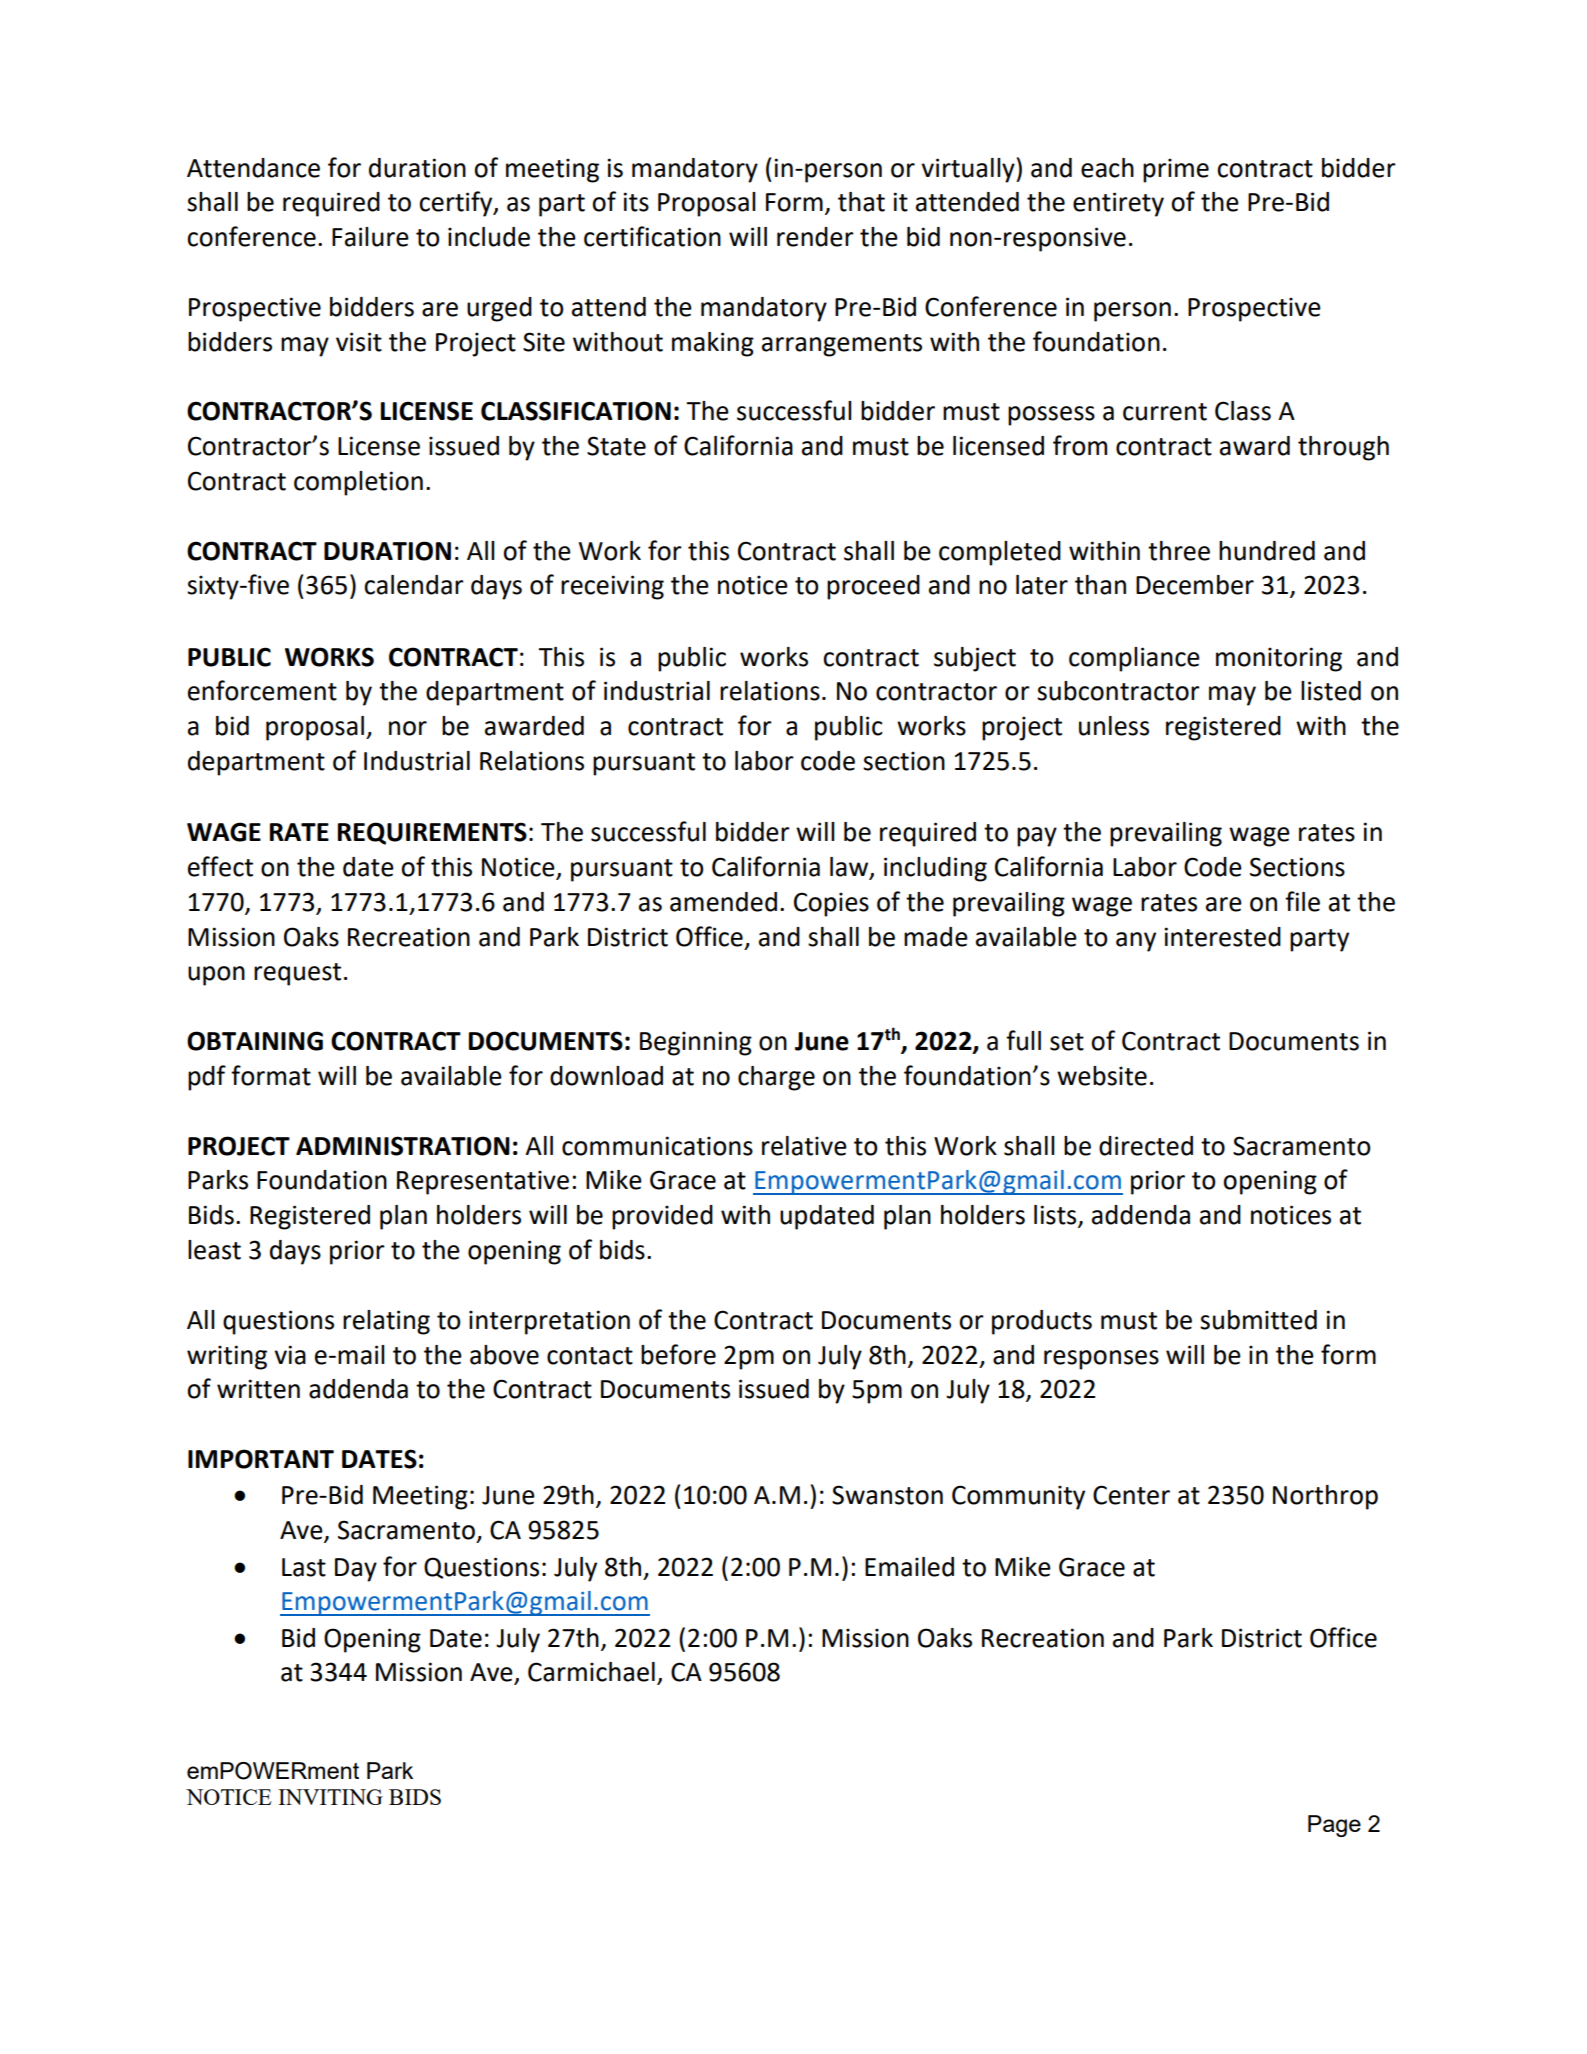  What do you see at coordinates (1222, 937) in the screenshot?
I see `interested` at bounding box center [1222, 937].
